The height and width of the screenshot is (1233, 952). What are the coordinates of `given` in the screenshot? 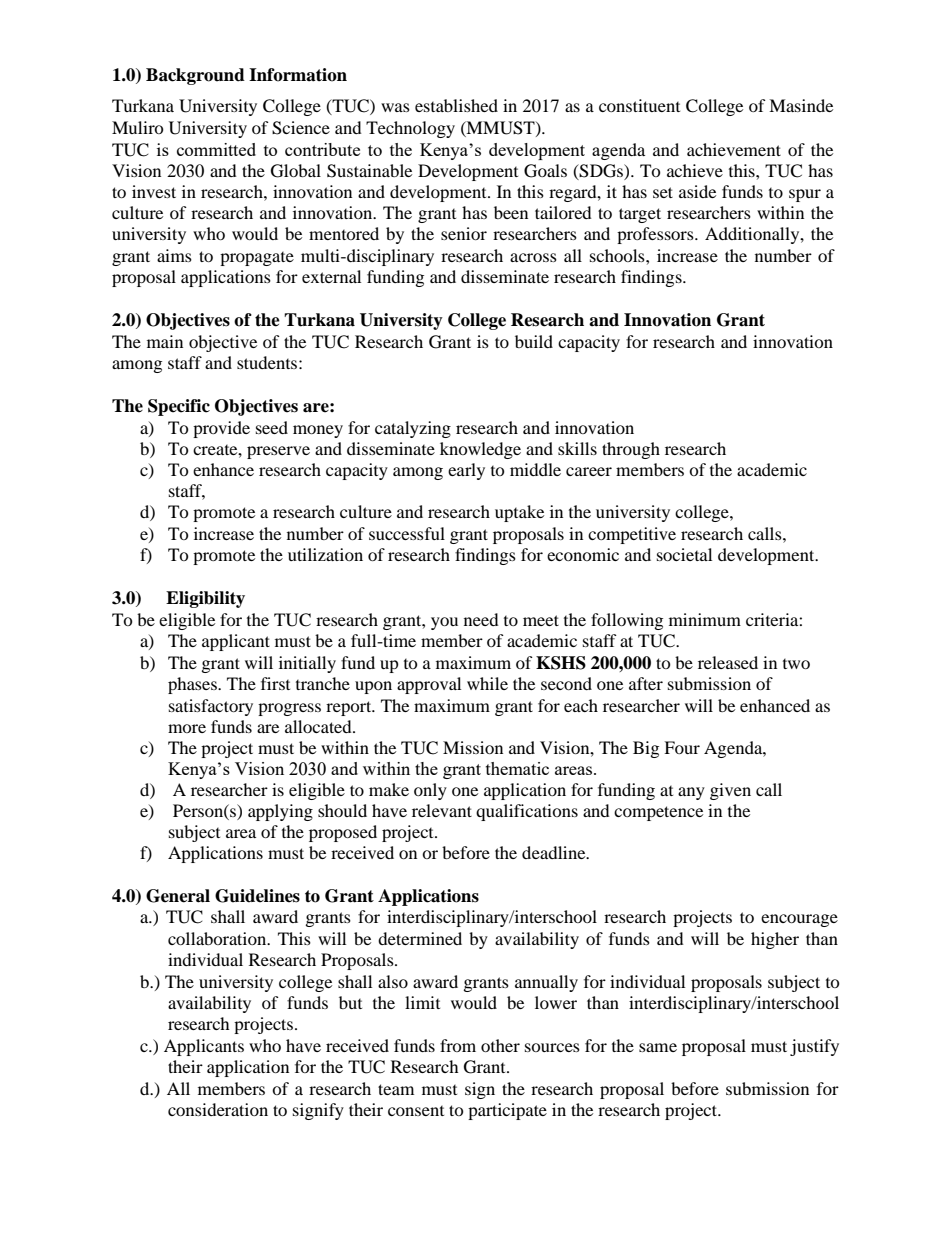 It's located at (730, 791).
